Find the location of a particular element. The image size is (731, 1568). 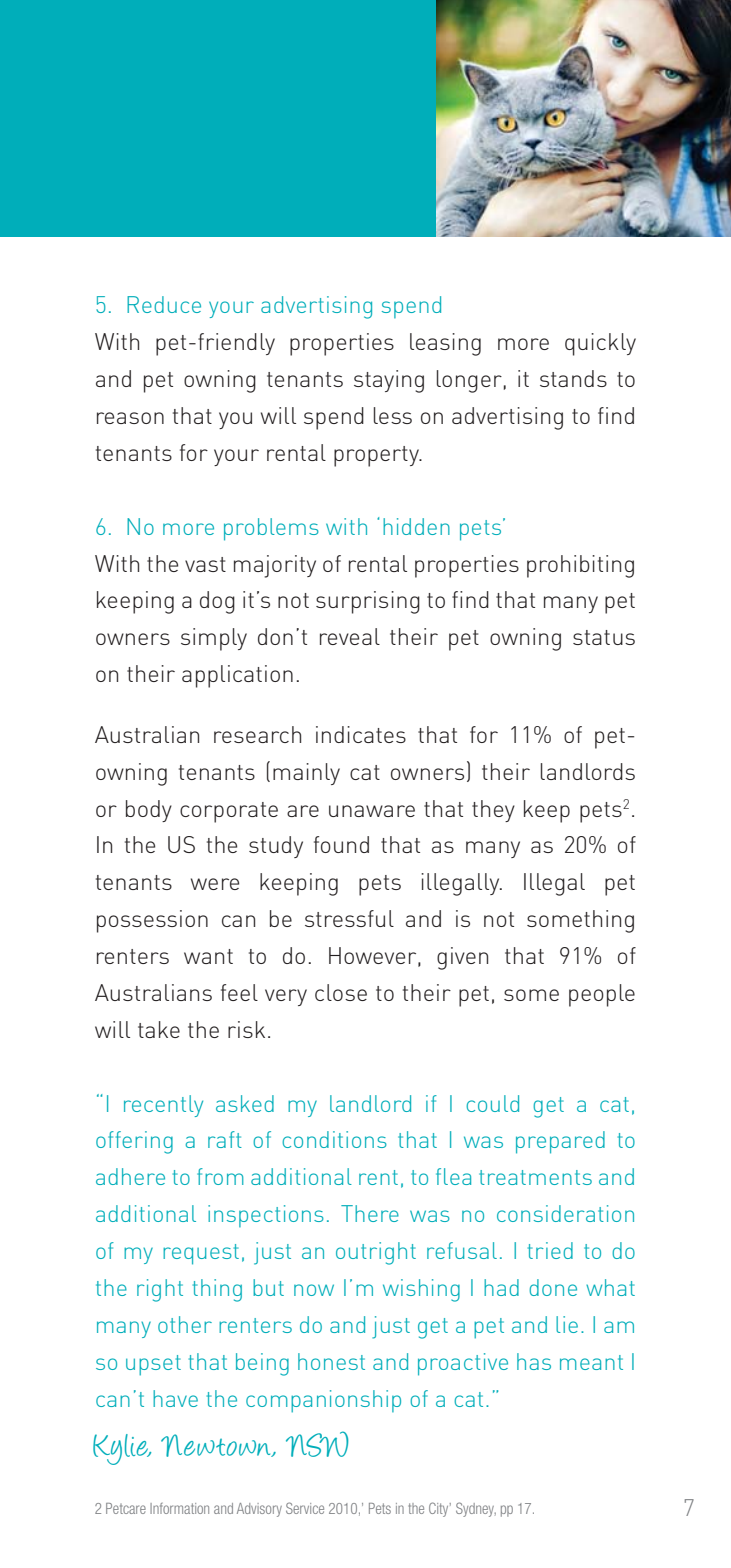

Reduce is located at coordinates (164, 304).
